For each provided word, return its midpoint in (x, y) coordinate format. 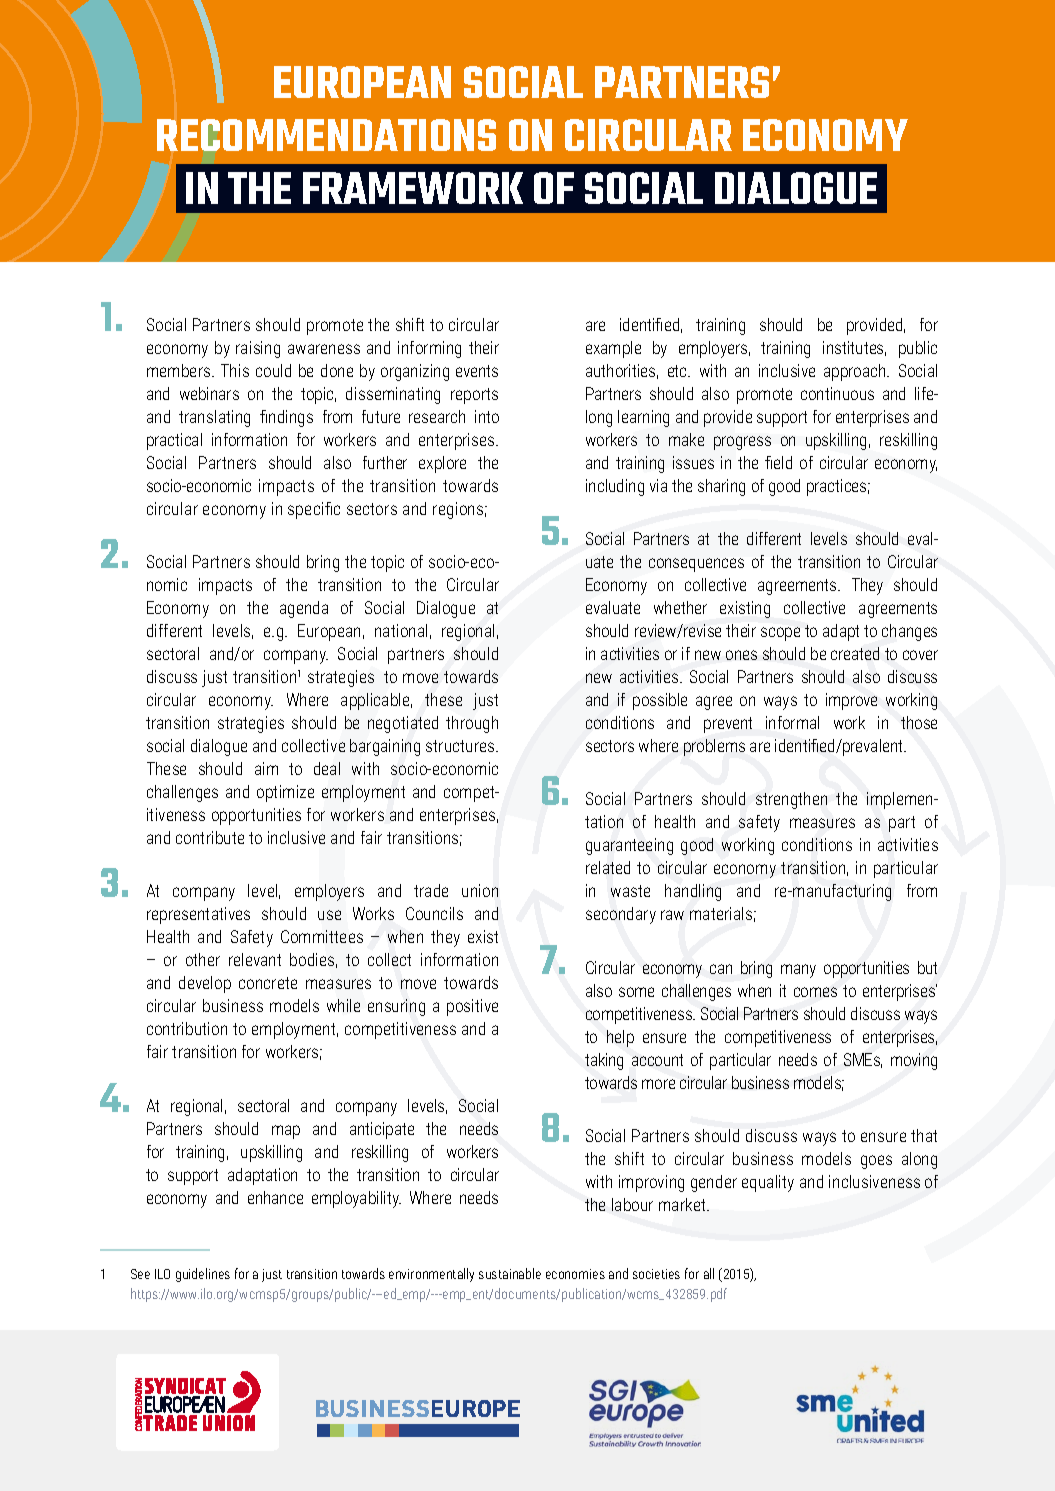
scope (780, 634)
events (477, 371)
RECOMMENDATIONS (326, 135)
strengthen (791, 800)
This (235, 370)
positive (472, 1007)
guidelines (203, 1275)
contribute (210, 837)
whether (680, 607)
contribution (187, 1028)
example (613, 349)
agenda (304, 609)
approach (856, 372)
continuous (837, 393)
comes (815, 992)
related (608, 867)
